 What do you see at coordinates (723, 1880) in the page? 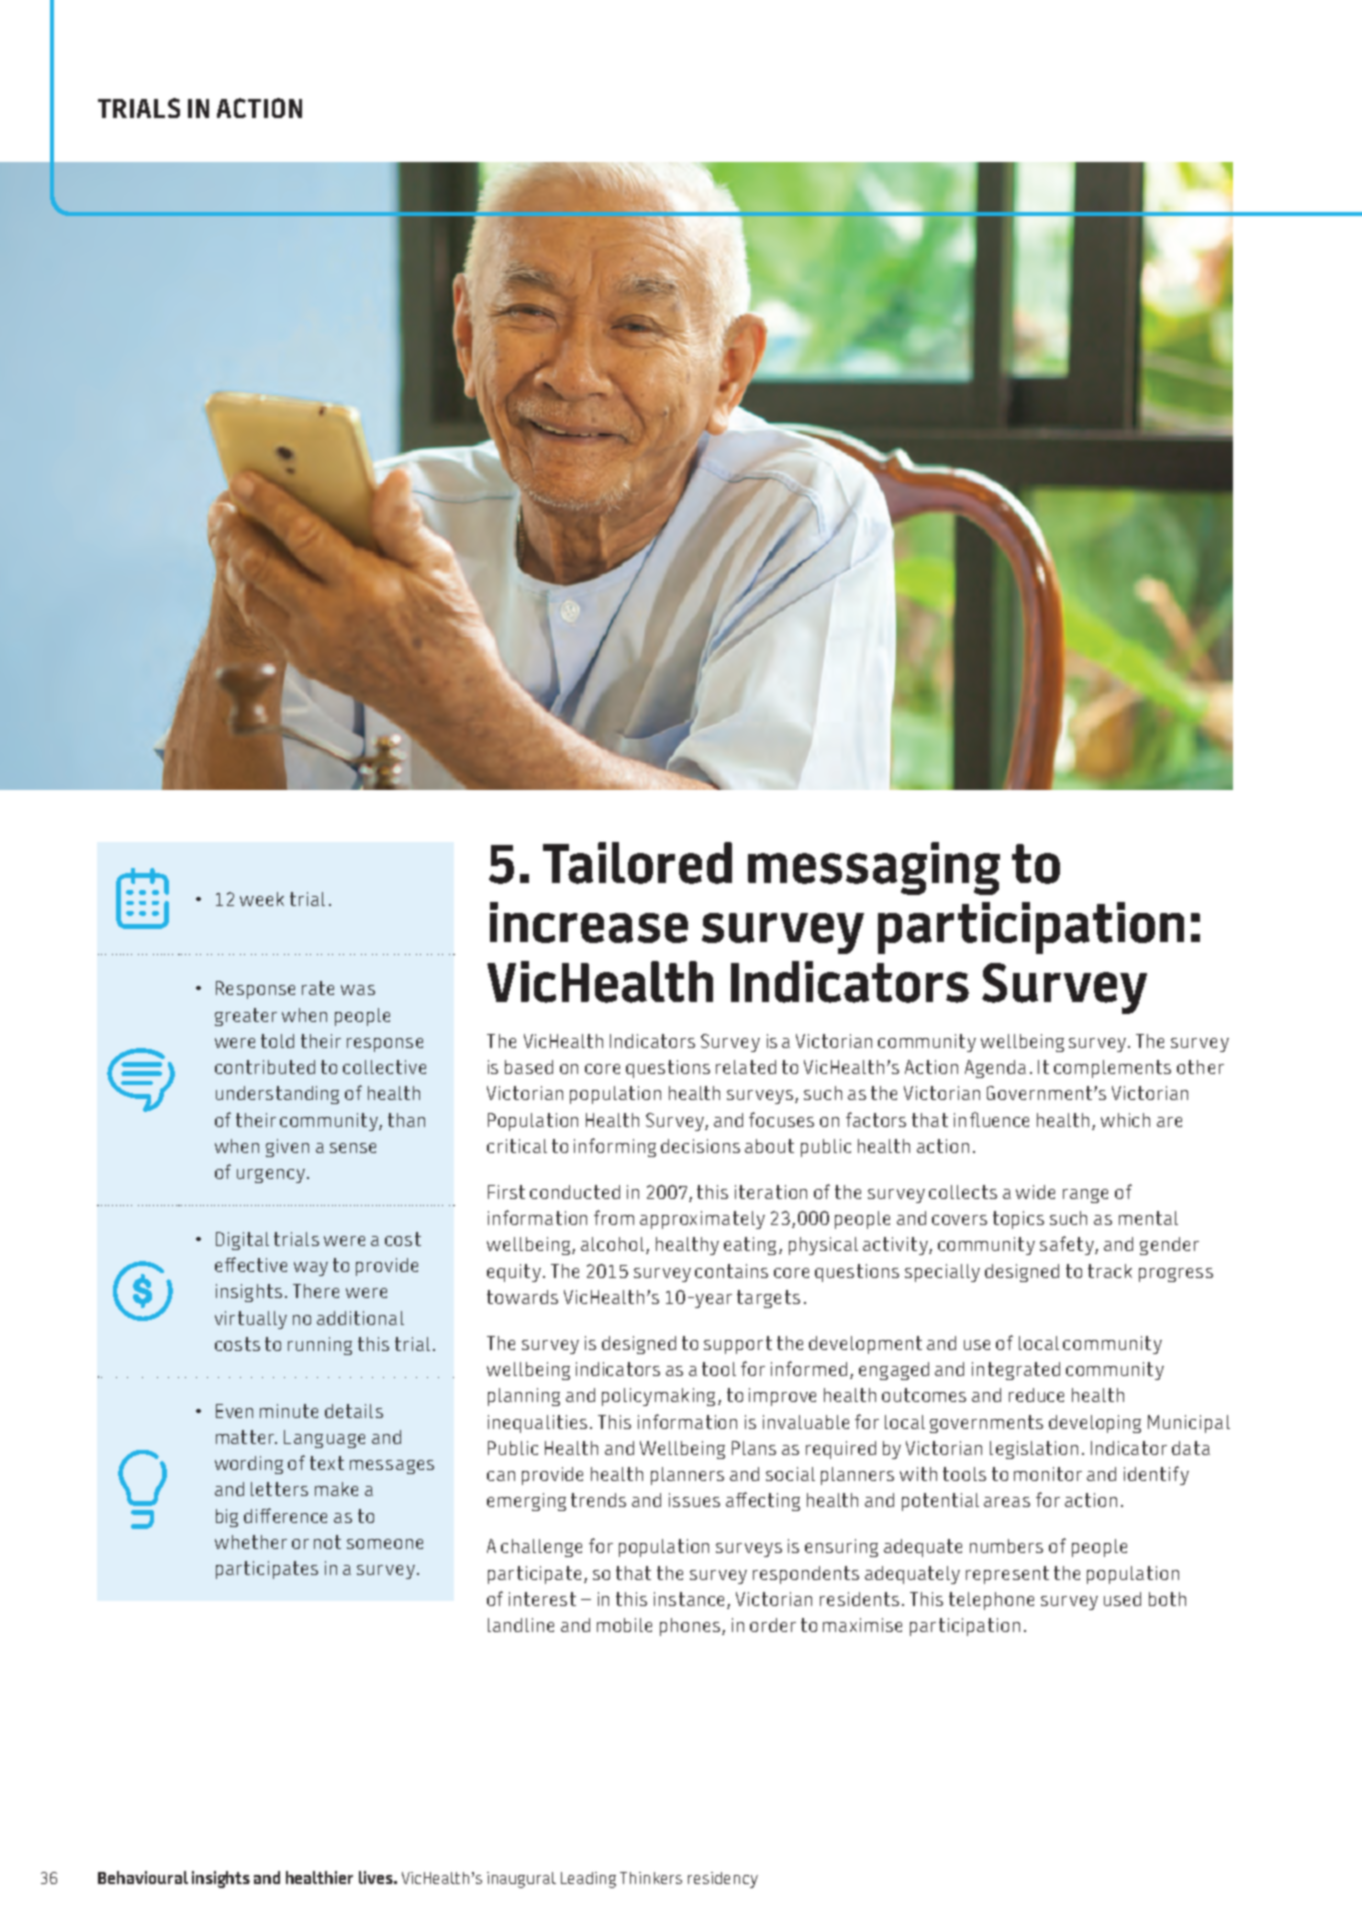
I see `residency` at bounding box center [723, 1880].
